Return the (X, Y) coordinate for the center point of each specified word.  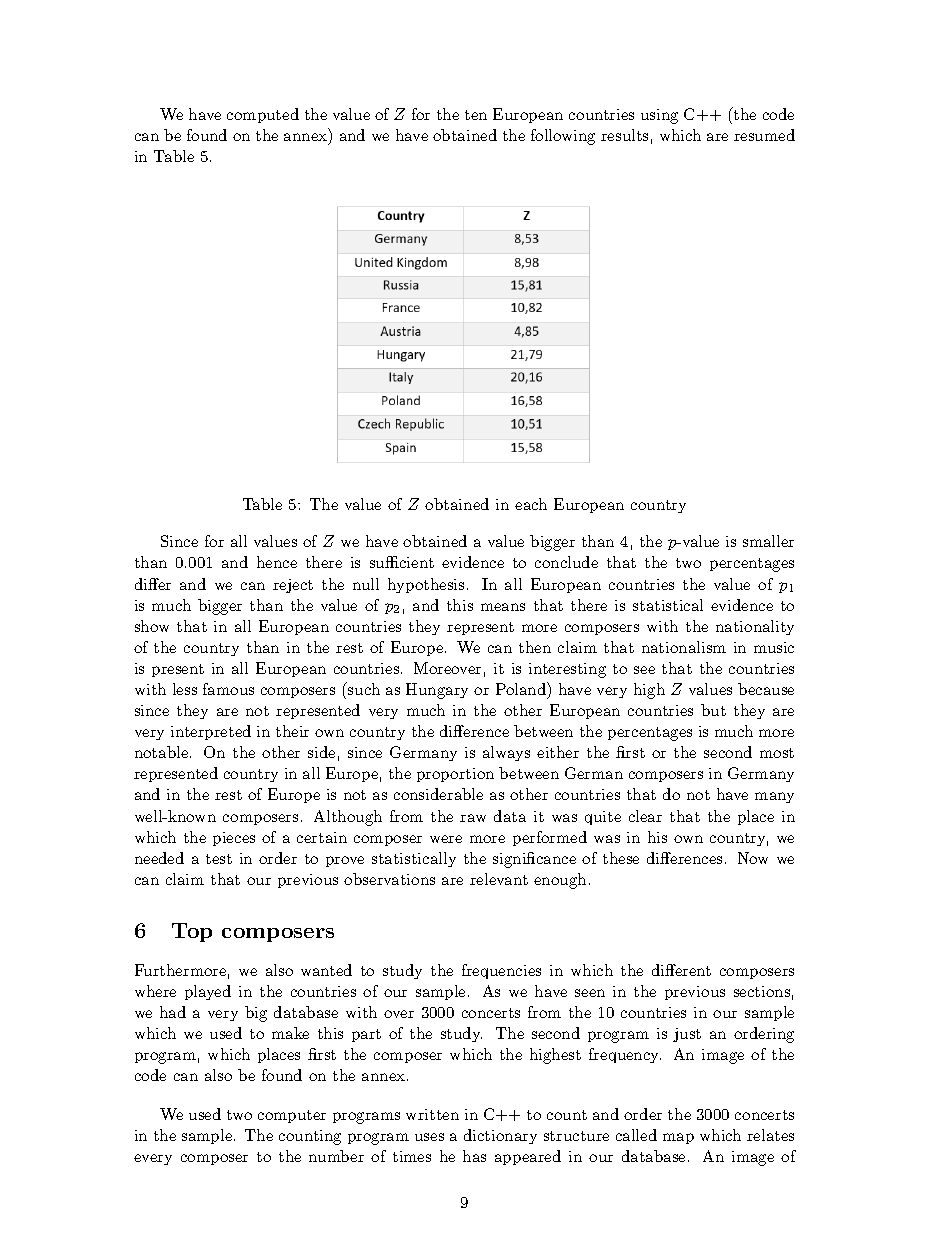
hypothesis (426, 585)
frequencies (501, 971)
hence (277, 562)
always (506, 753)
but (713, 710)
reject (293, 586)
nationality (755, 627)
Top (192, 932)
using (659, 116)
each (531, 504)
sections (762, 991)
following (563, 137)
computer (292, 1116)
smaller (768, 541)
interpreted (211, 732)
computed (263, 115)
